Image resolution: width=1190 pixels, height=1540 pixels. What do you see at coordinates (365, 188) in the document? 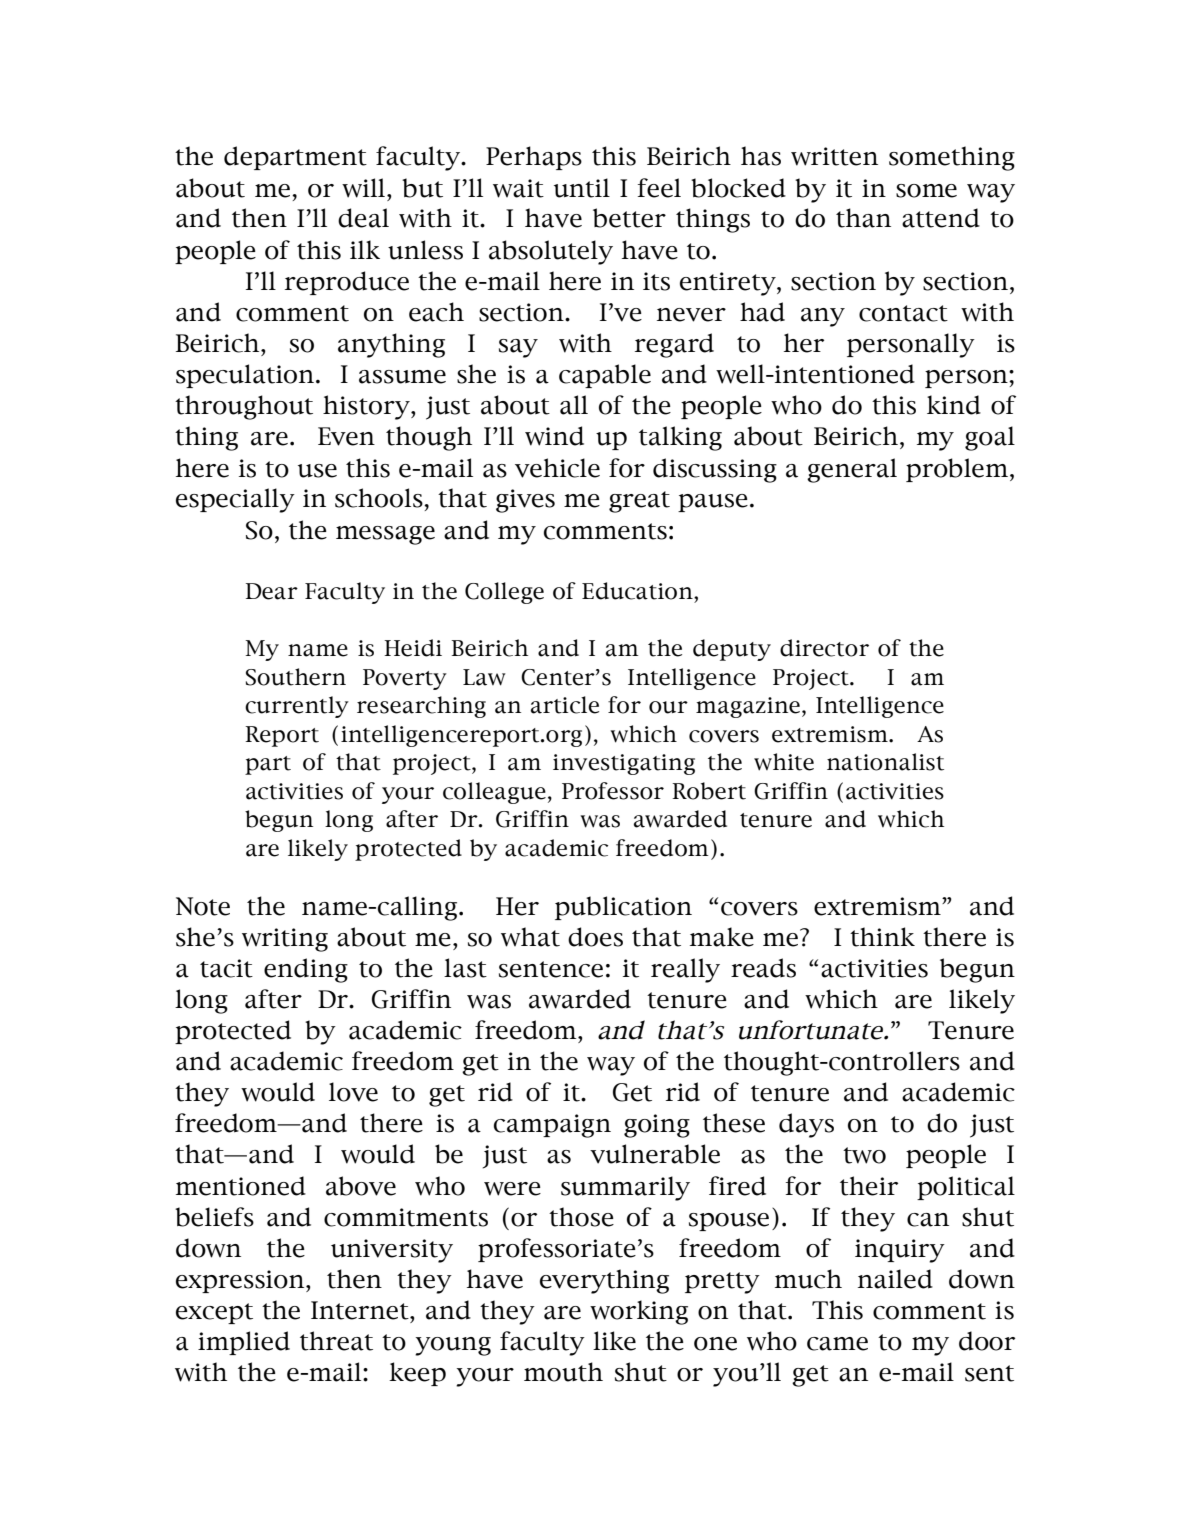
I see `will` at bounding box center [365, 188].
